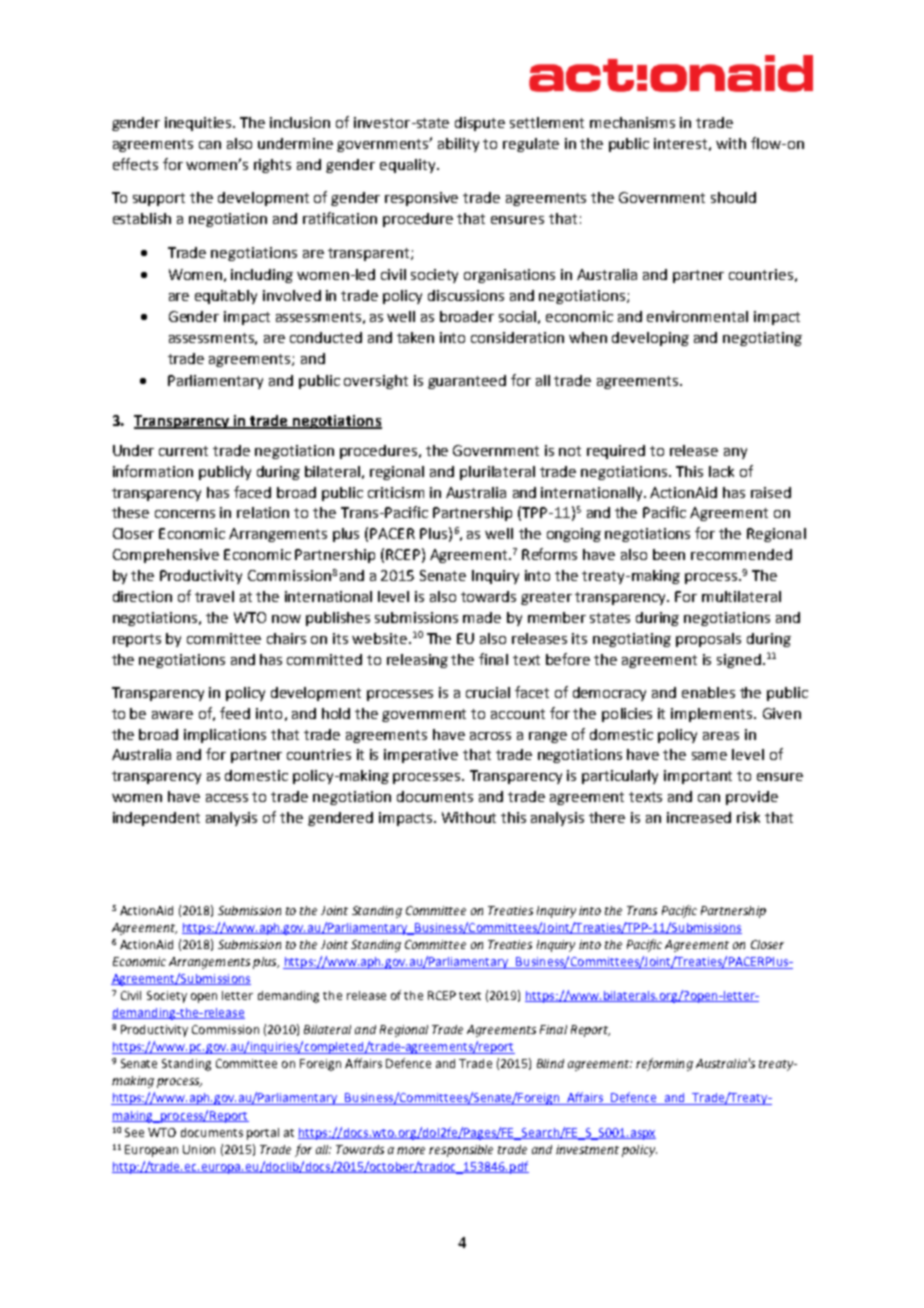 This image has width=924, height=1308. Describe the element at coordinates (183, 451) in the image. I see `current` at that location.
